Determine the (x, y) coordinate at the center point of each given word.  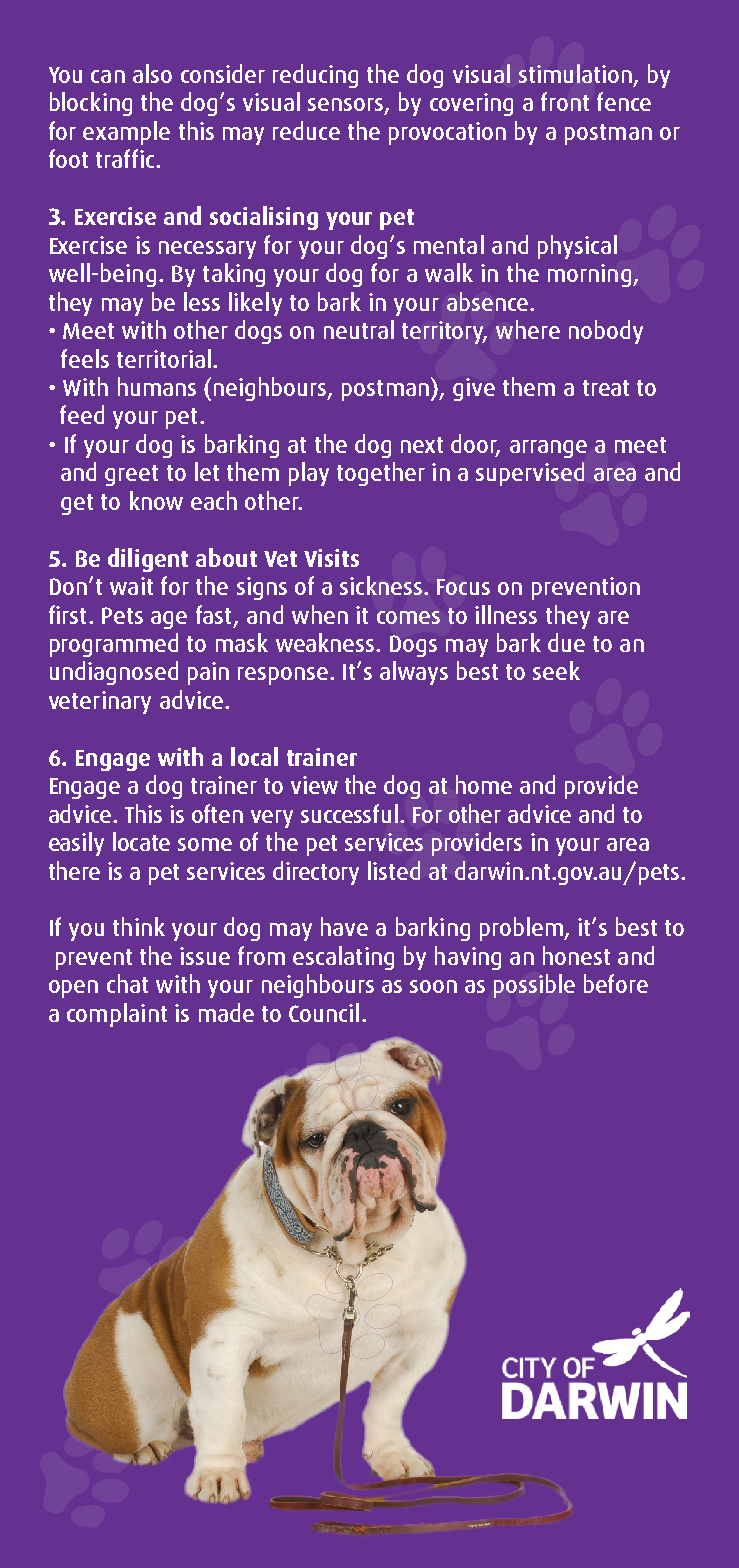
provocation (447, 133)
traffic (125, 158)
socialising (264, 218)
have (344, 926)
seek (556, 670)
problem (522, 929)
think (139, 926)
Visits (331, 558)
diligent (148, 560)
